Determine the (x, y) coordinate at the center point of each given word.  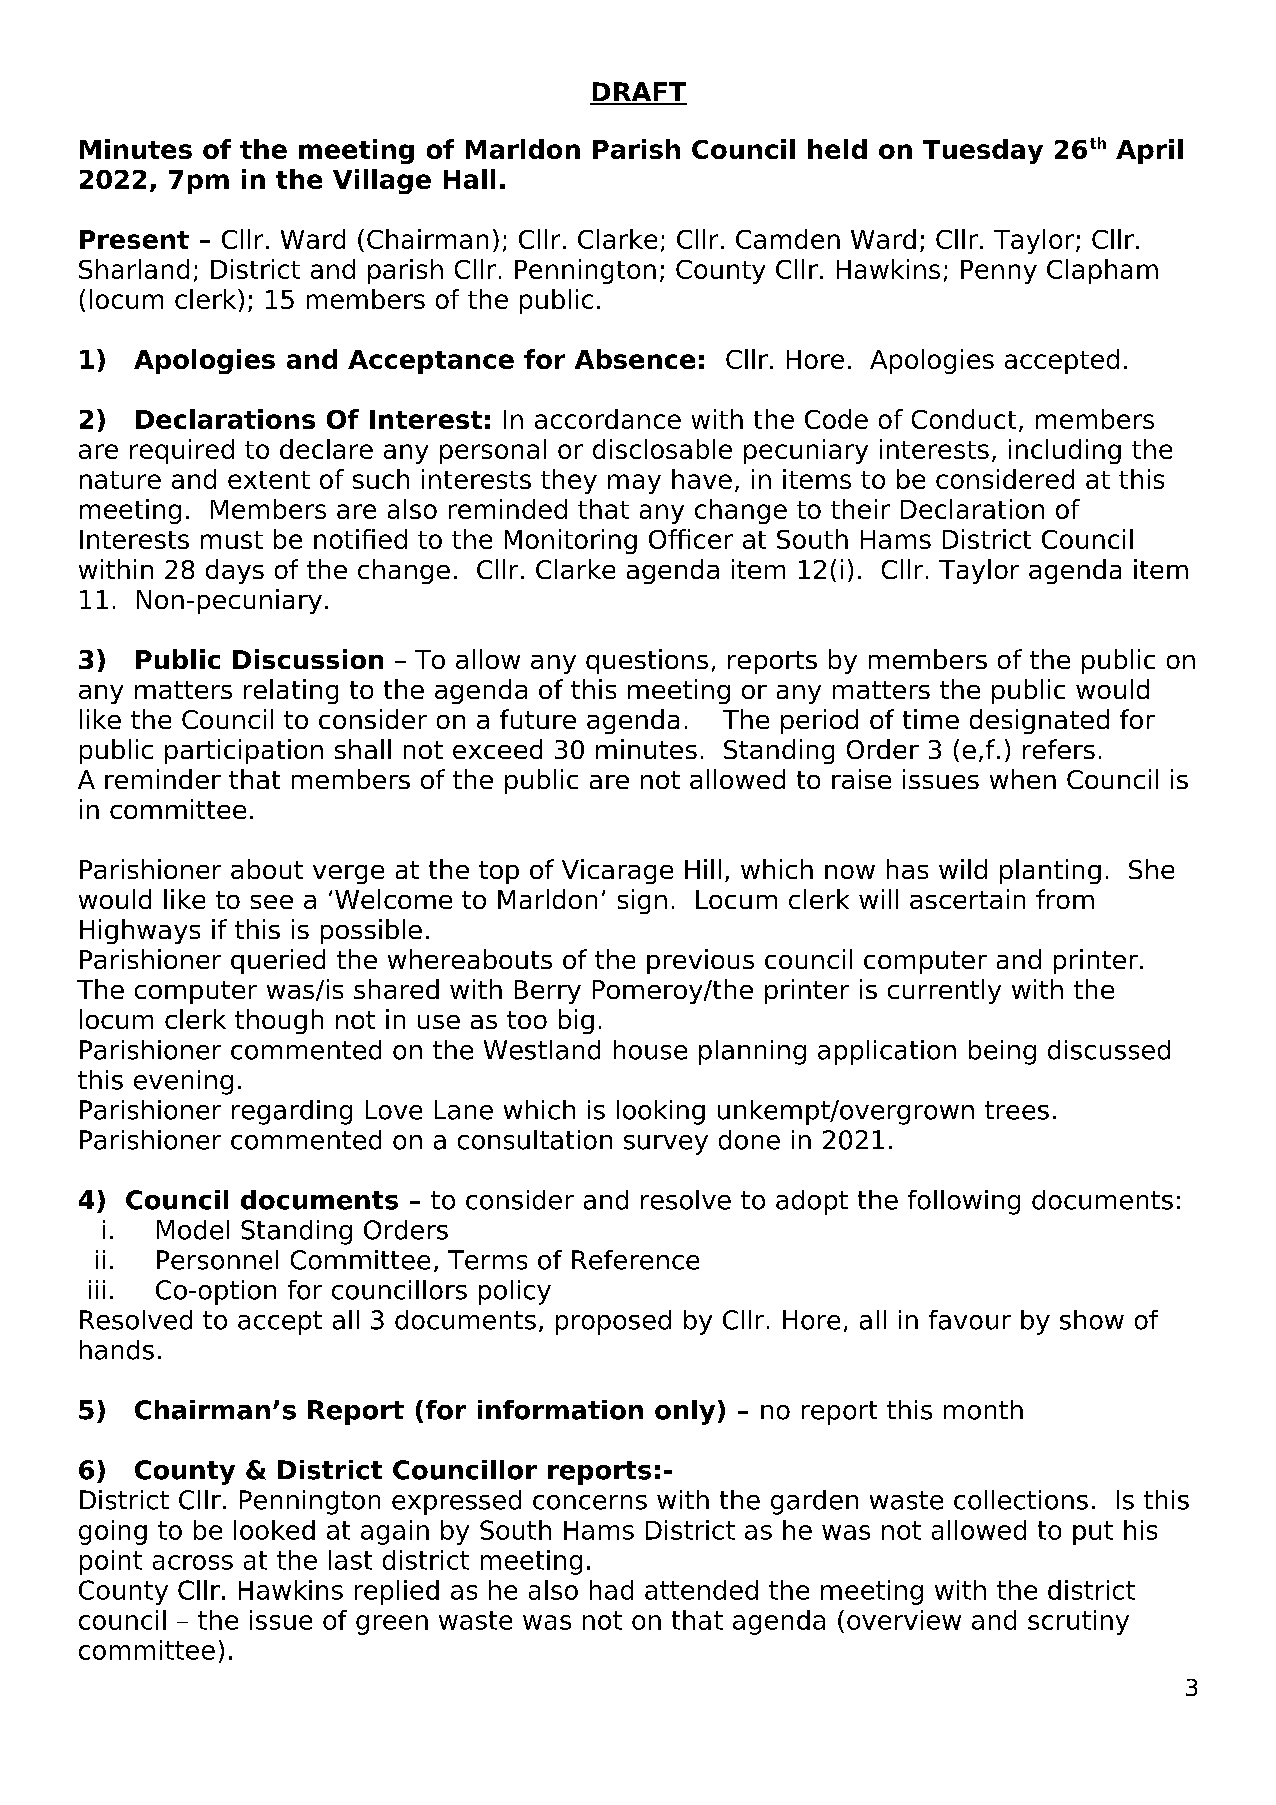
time (931, 719)
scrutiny (1078, 1622)
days (235, 571)
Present (134, 239)
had (611, 1590)
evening (183, 1082)
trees (1017, 1110)
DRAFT (638, 93)
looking (661, 1112)
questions (647, 661)
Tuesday (983, 151)
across (193, 1562)
